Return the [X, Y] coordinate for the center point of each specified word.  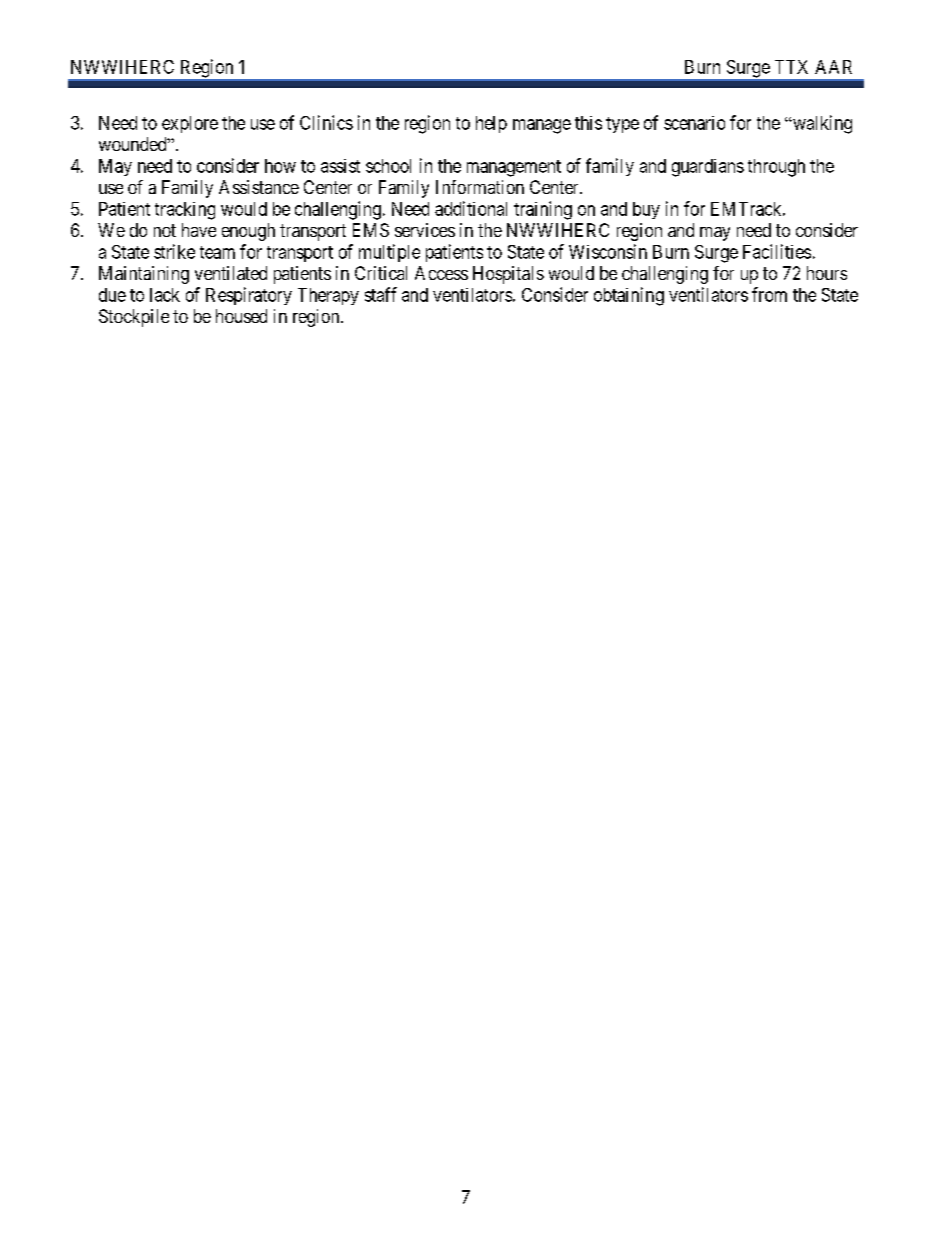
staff [381, 294]
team [217, 252]
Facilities [777, 251]
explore [190, 124]
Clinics [326, 122]
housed [241, 316]
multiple [389, 253]
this [588, 123]
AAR [833, 67]
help [491, 124]
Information [480, 187]
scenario [694, 123]
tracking [185, 211]
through [776, 168]
